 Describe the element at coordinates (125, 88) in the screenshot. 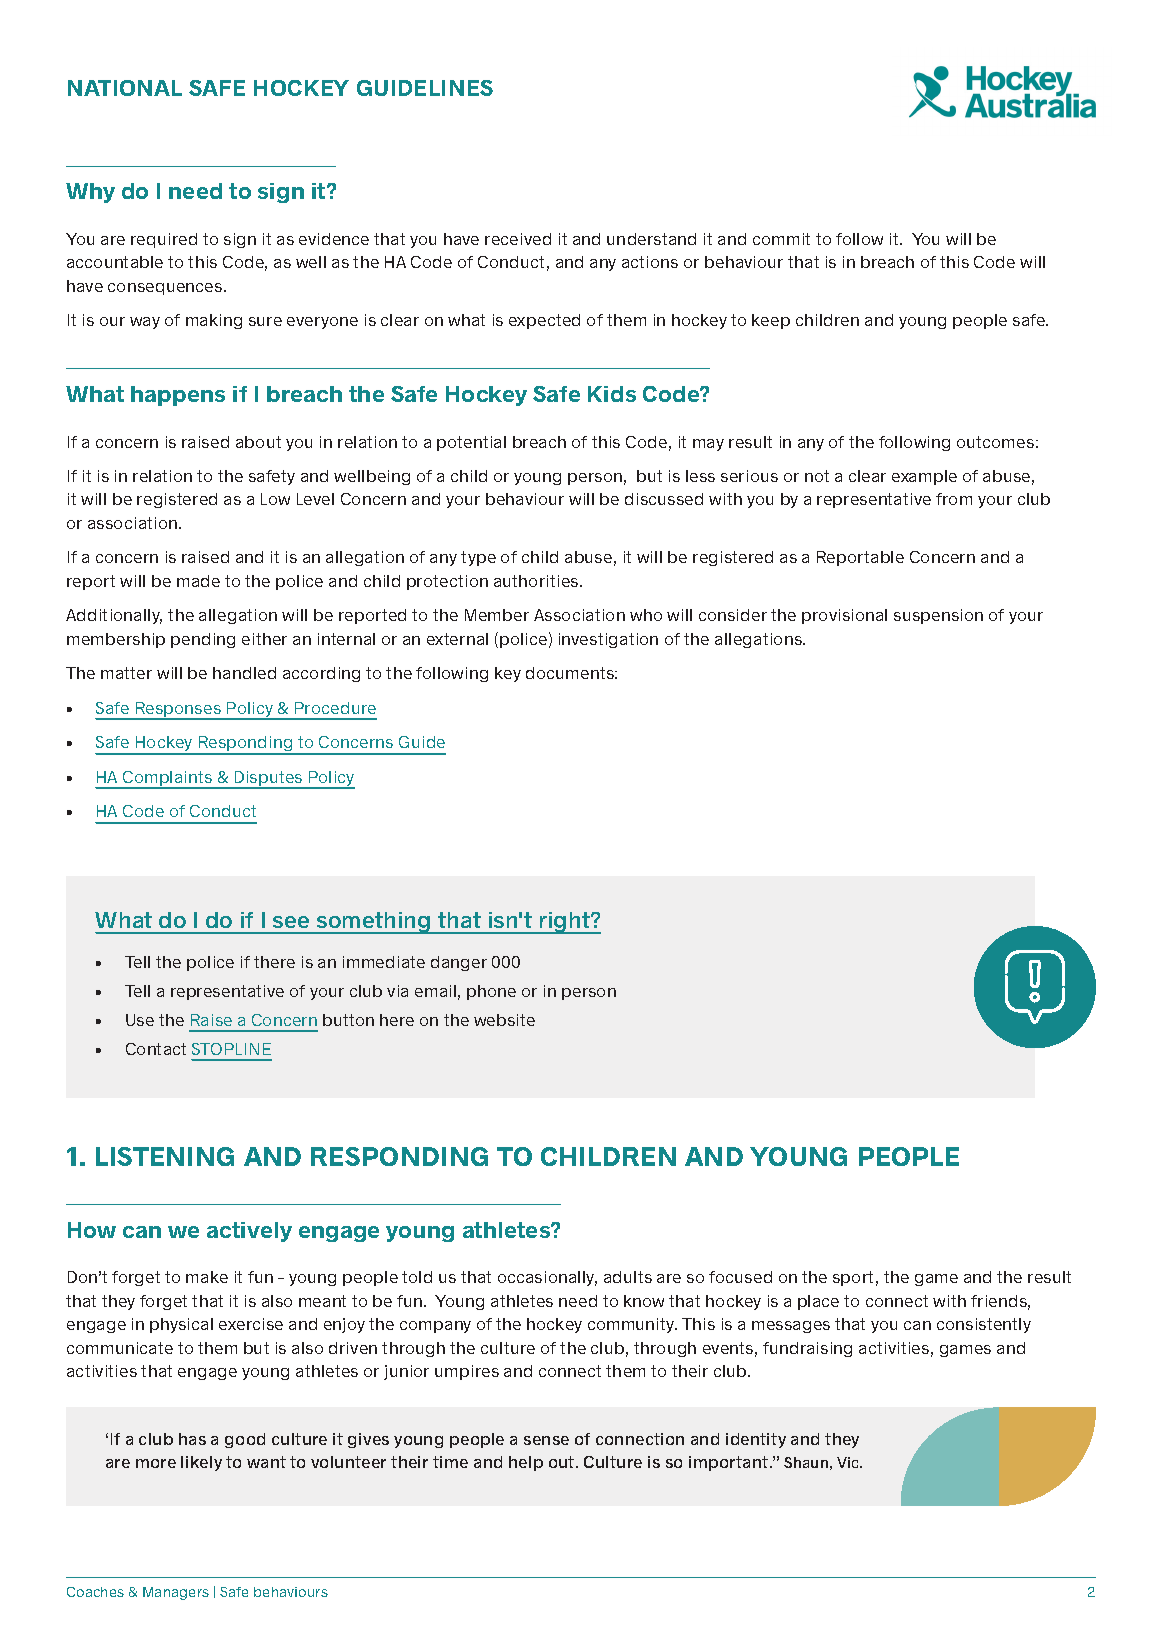

I see `NATIONAL` at that location.
